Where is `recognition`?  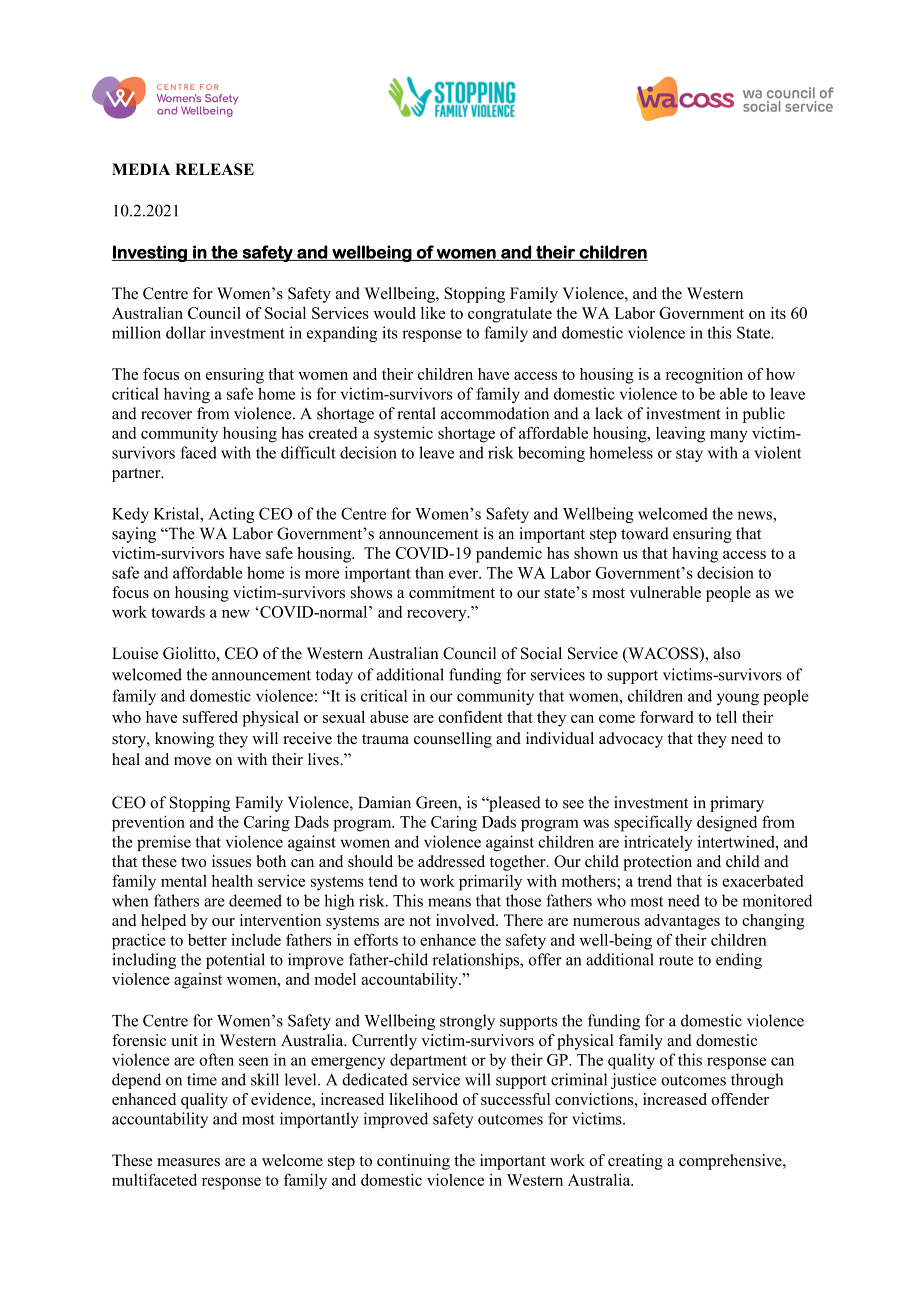 recognition is located at coordinates (704, 376).
